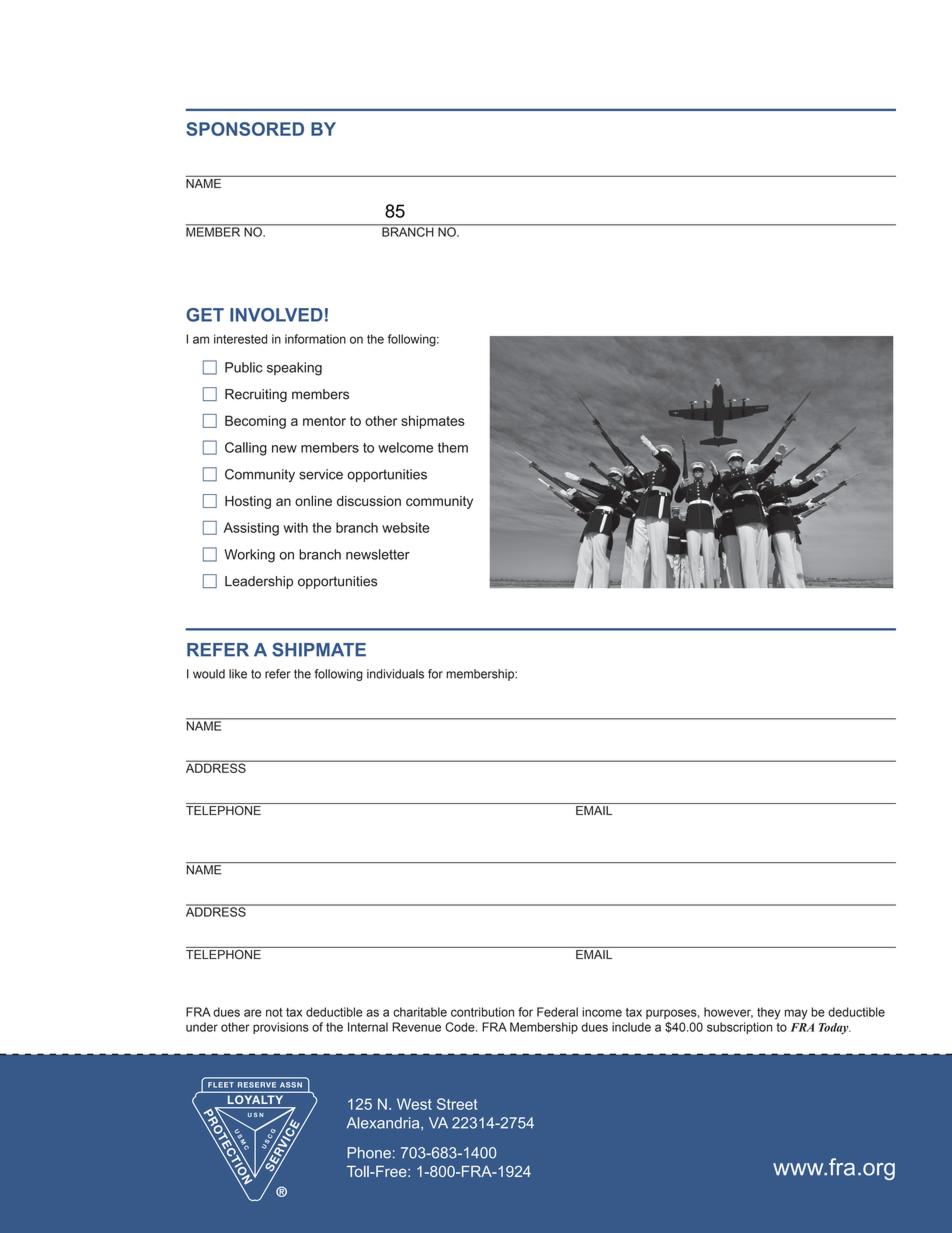 Image resolution: width=952 pixels, height=1233 pixels. What do you see at coordinates (740, 1028) in the document?
I see `subscription` at bounding box center [740, 1028].
